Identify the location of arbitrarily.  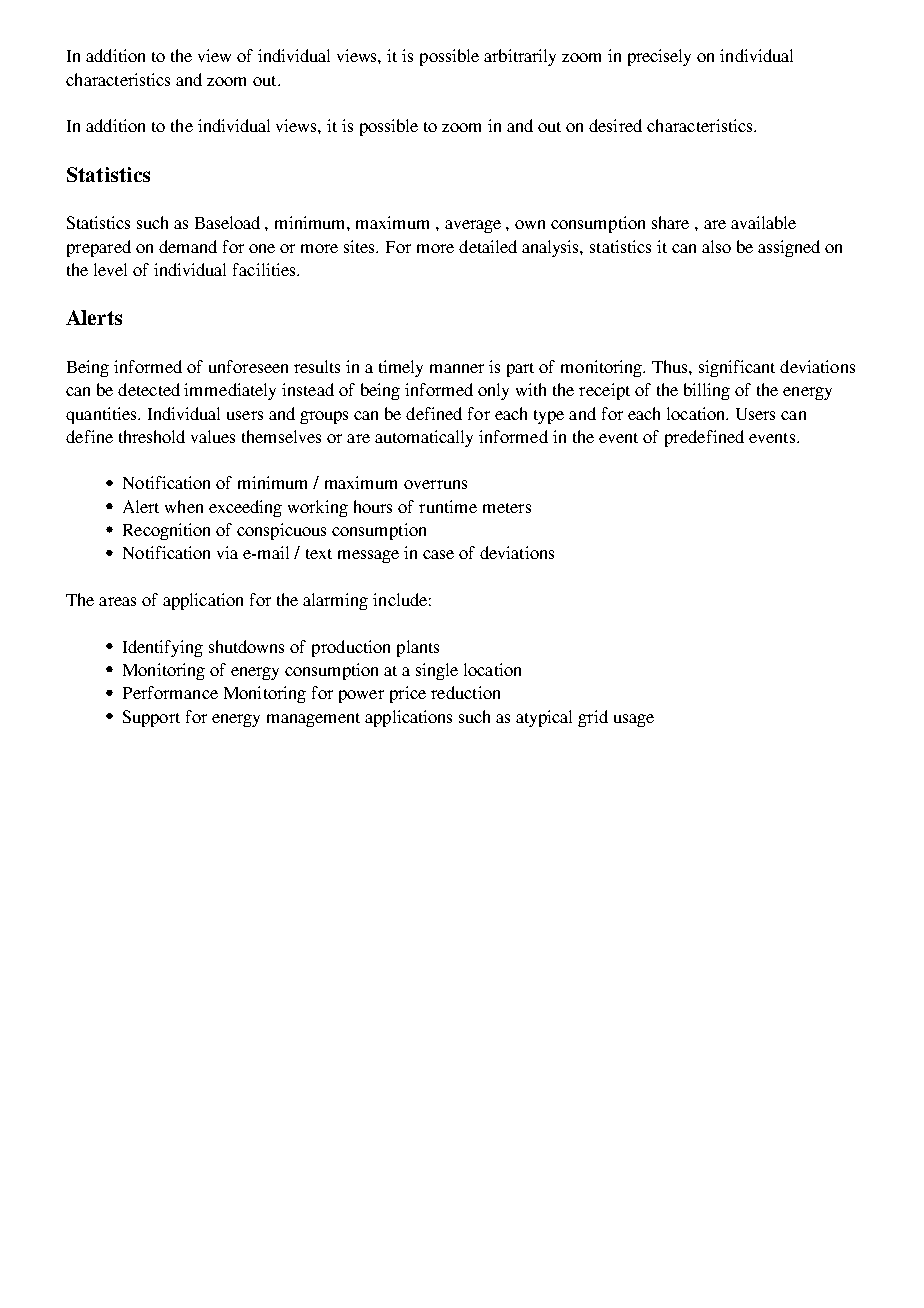
(520, 57).
